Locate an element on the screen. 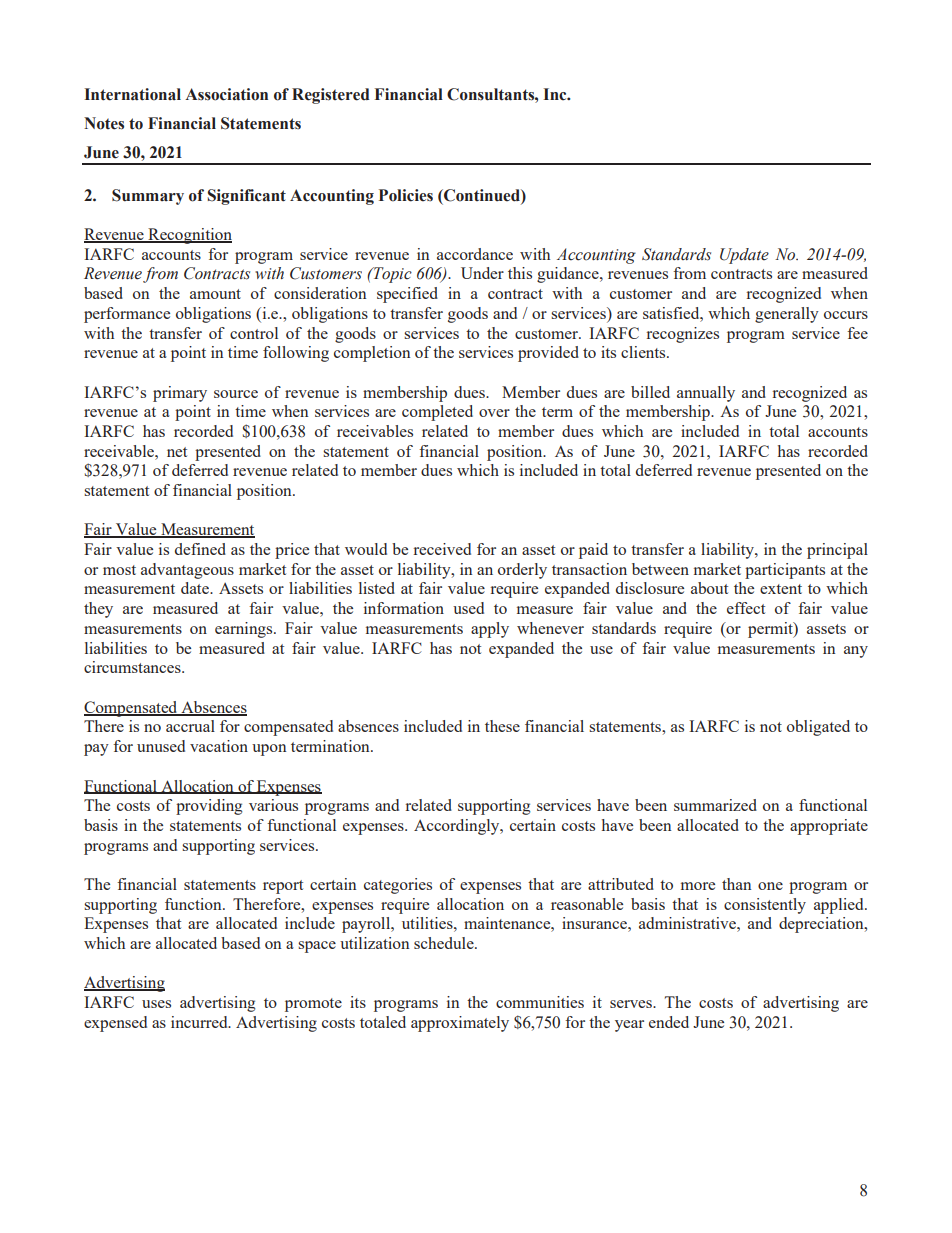  uses is located at coordinates (156, 1004).
